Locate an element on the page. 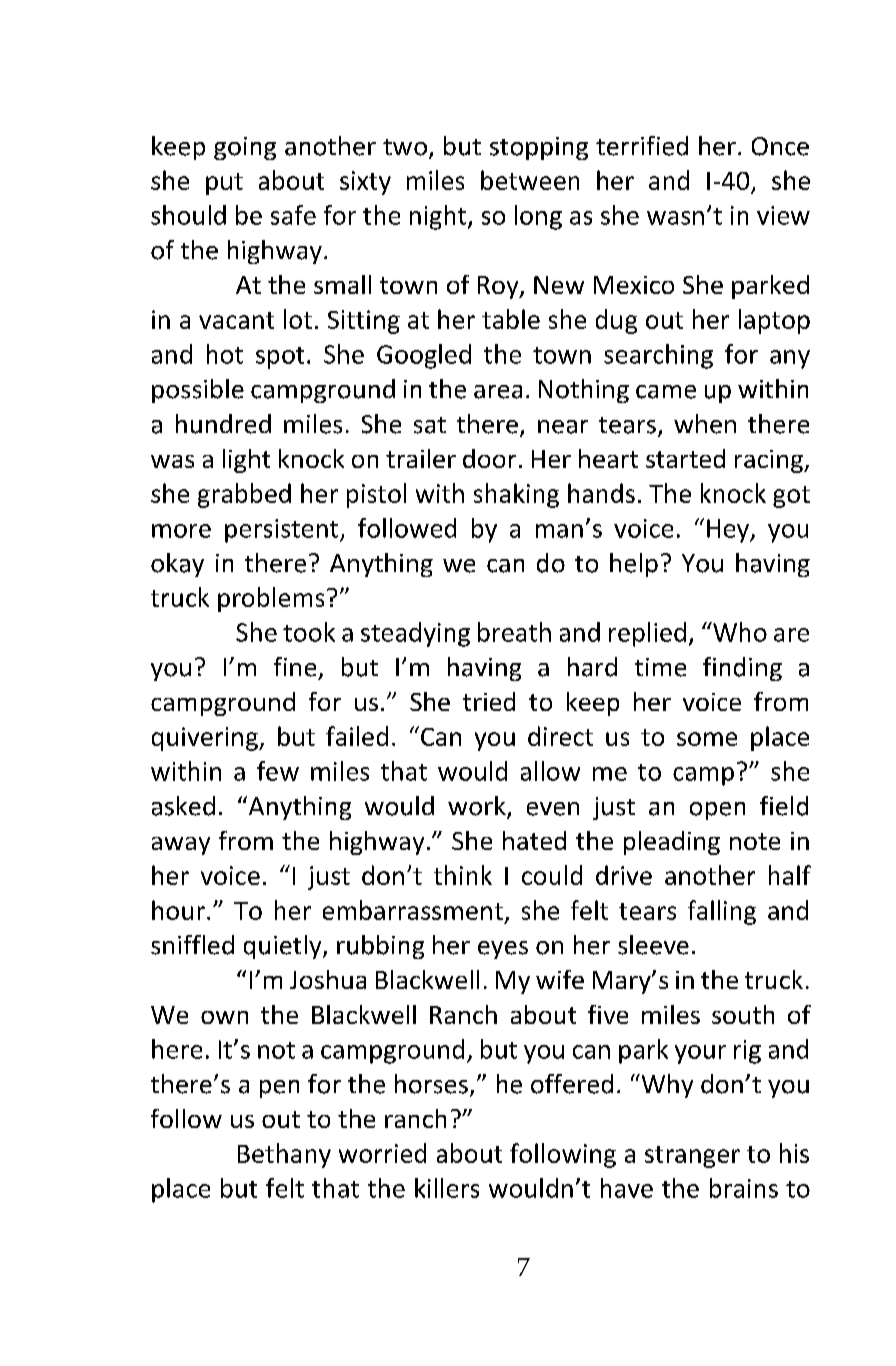 The width and height of the page is (896, 1366). grabbed is located at coordinates (244, 495).
